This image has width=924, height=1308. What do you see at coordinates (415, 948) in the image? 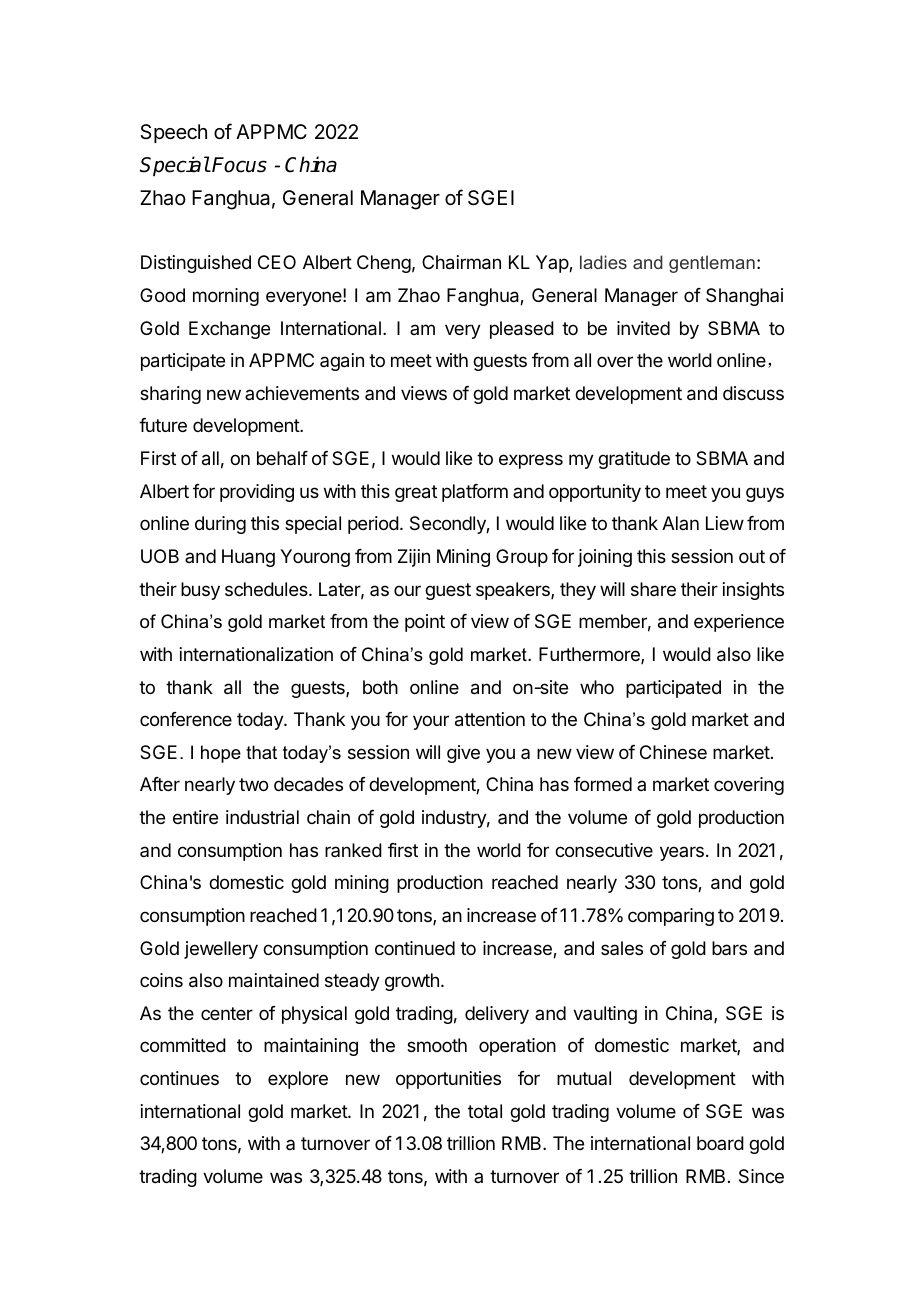
I see `continued` at bounding box center [415, 948].
